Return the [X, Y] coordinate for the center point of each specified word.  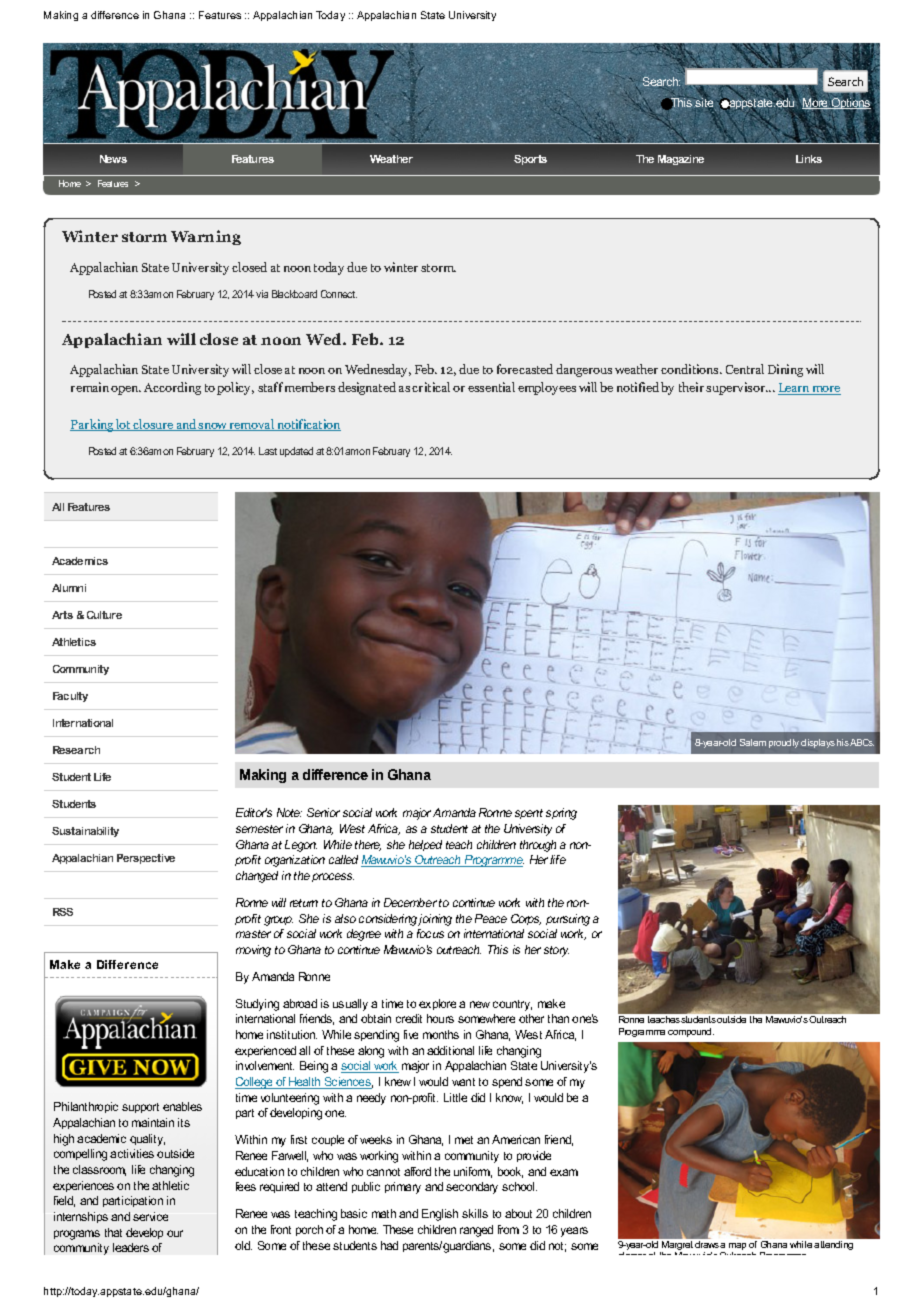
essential [491, 387]
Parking [93, 425]
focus [430, 933]
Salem [753, 742]
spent [529, 814]
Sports [530, 160]
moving [253, 951]
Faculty [70, 697]
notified [638, 387]
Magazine [681, 160]
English [440, 1215]
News [113, 159]
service [150, 1216]
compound [691, 1032]
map [737, 1248]
